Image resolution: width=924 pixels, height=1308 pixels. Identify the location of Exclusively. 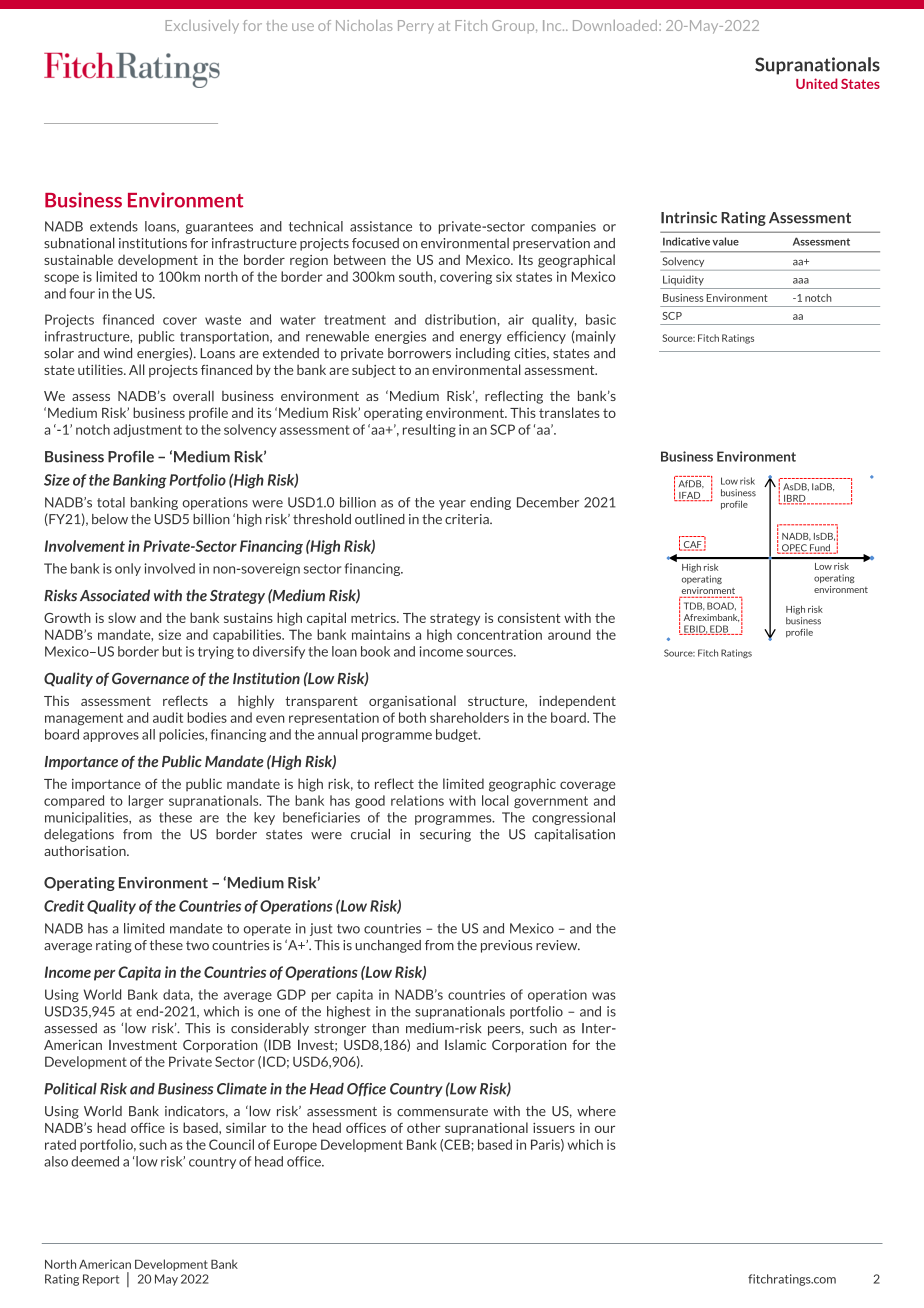
(202, 27).
